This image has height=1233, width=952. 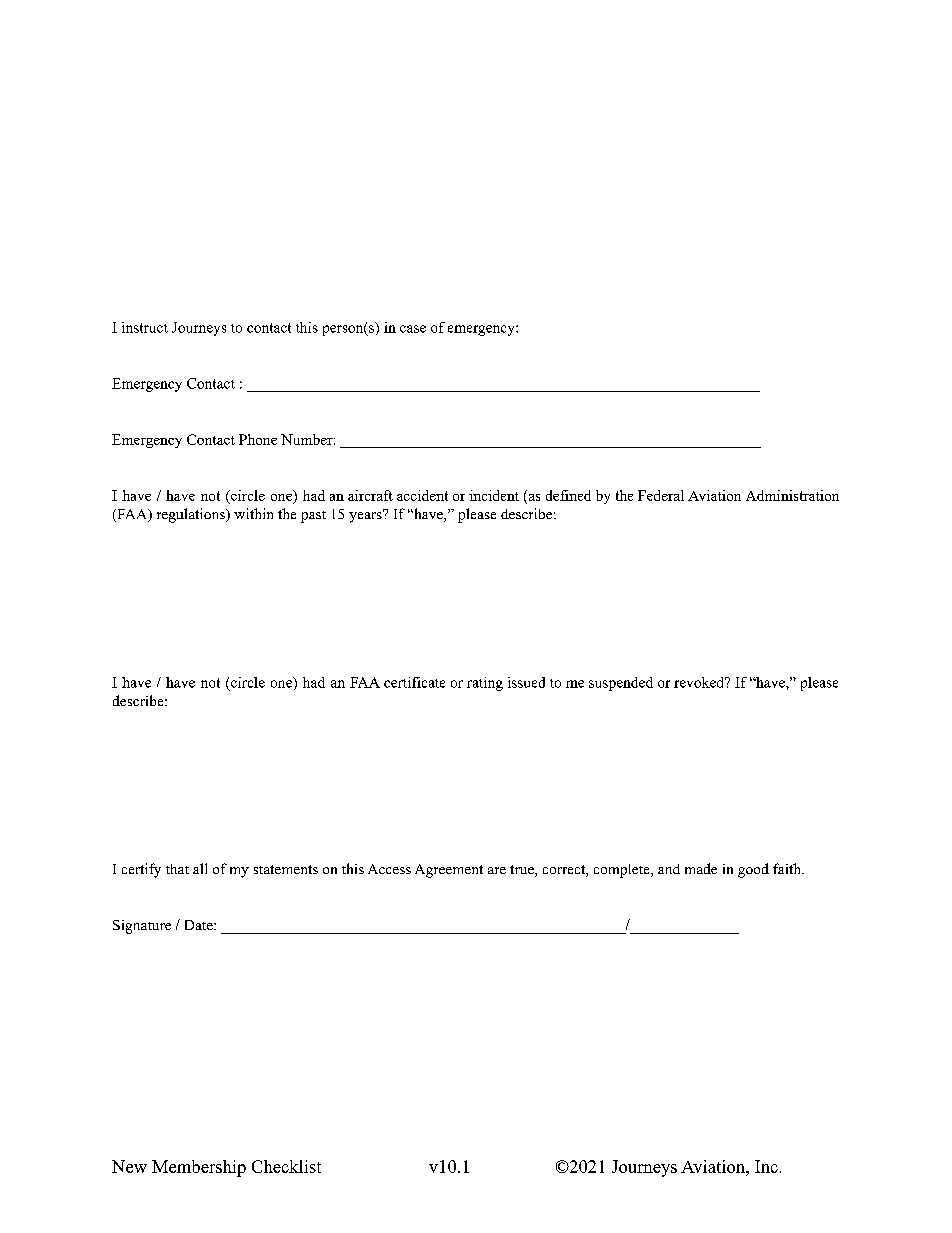 I want to click on revoked, so click(x=700, y=682).
